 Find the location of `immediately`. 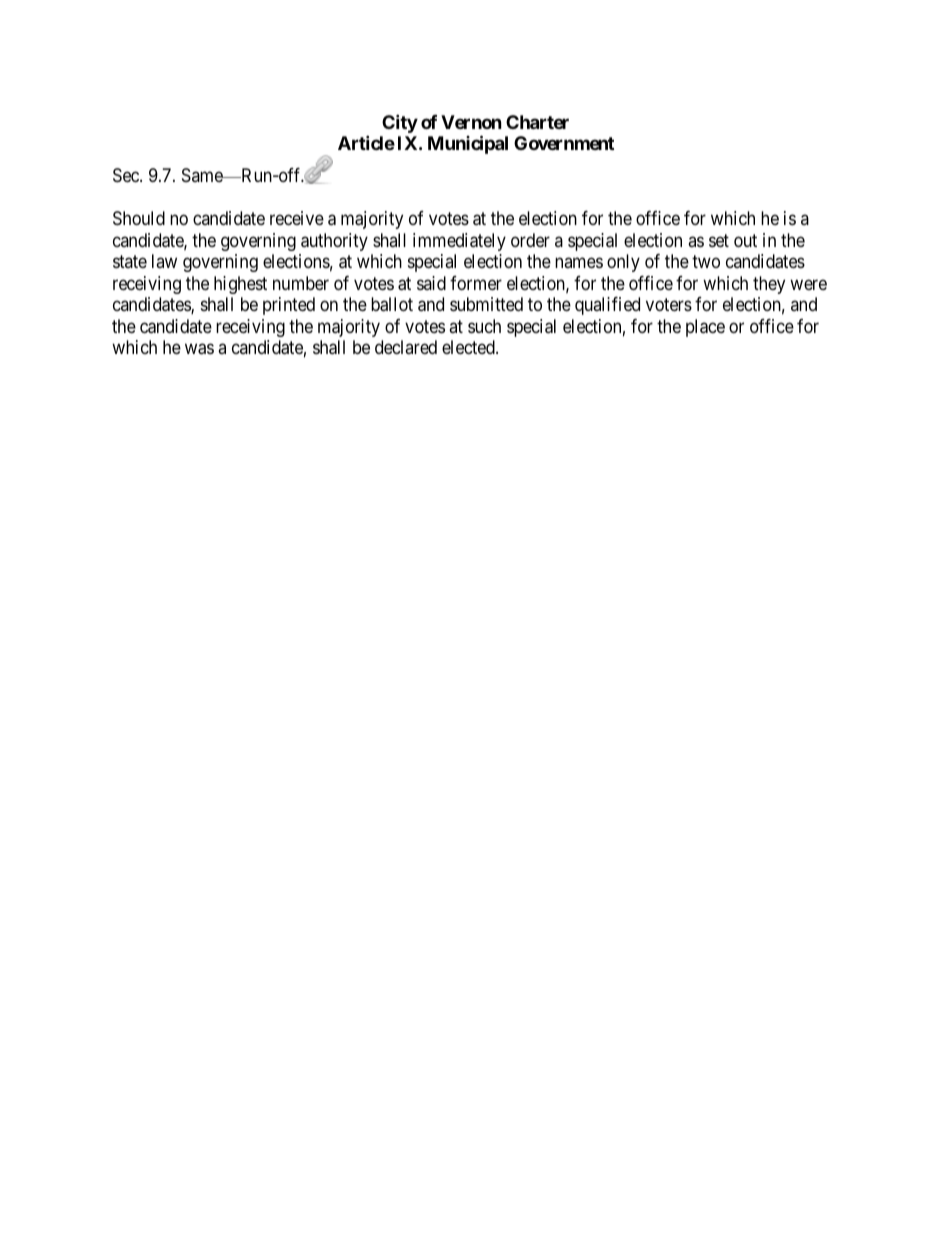

immediately is located at coordinates (459, 242).
